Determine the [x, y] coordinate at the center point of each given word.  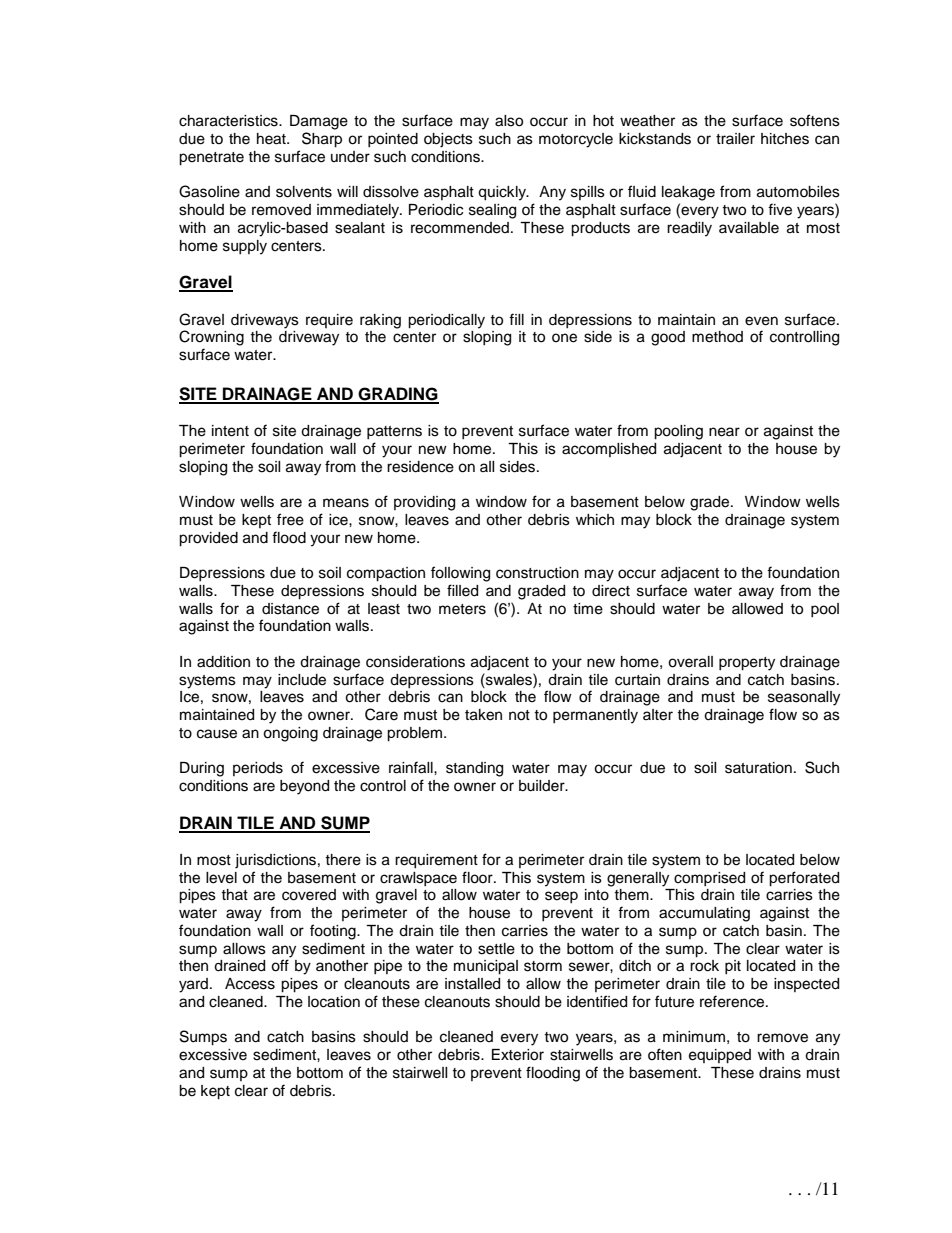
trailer [735, 139]
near [724, 432]
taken [483, 715]
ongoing [290, 734]
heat [272, 139]
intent [230, 431]
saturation [758, 768]
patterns [394, 432]
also [509, 121]
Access [250, 984]
